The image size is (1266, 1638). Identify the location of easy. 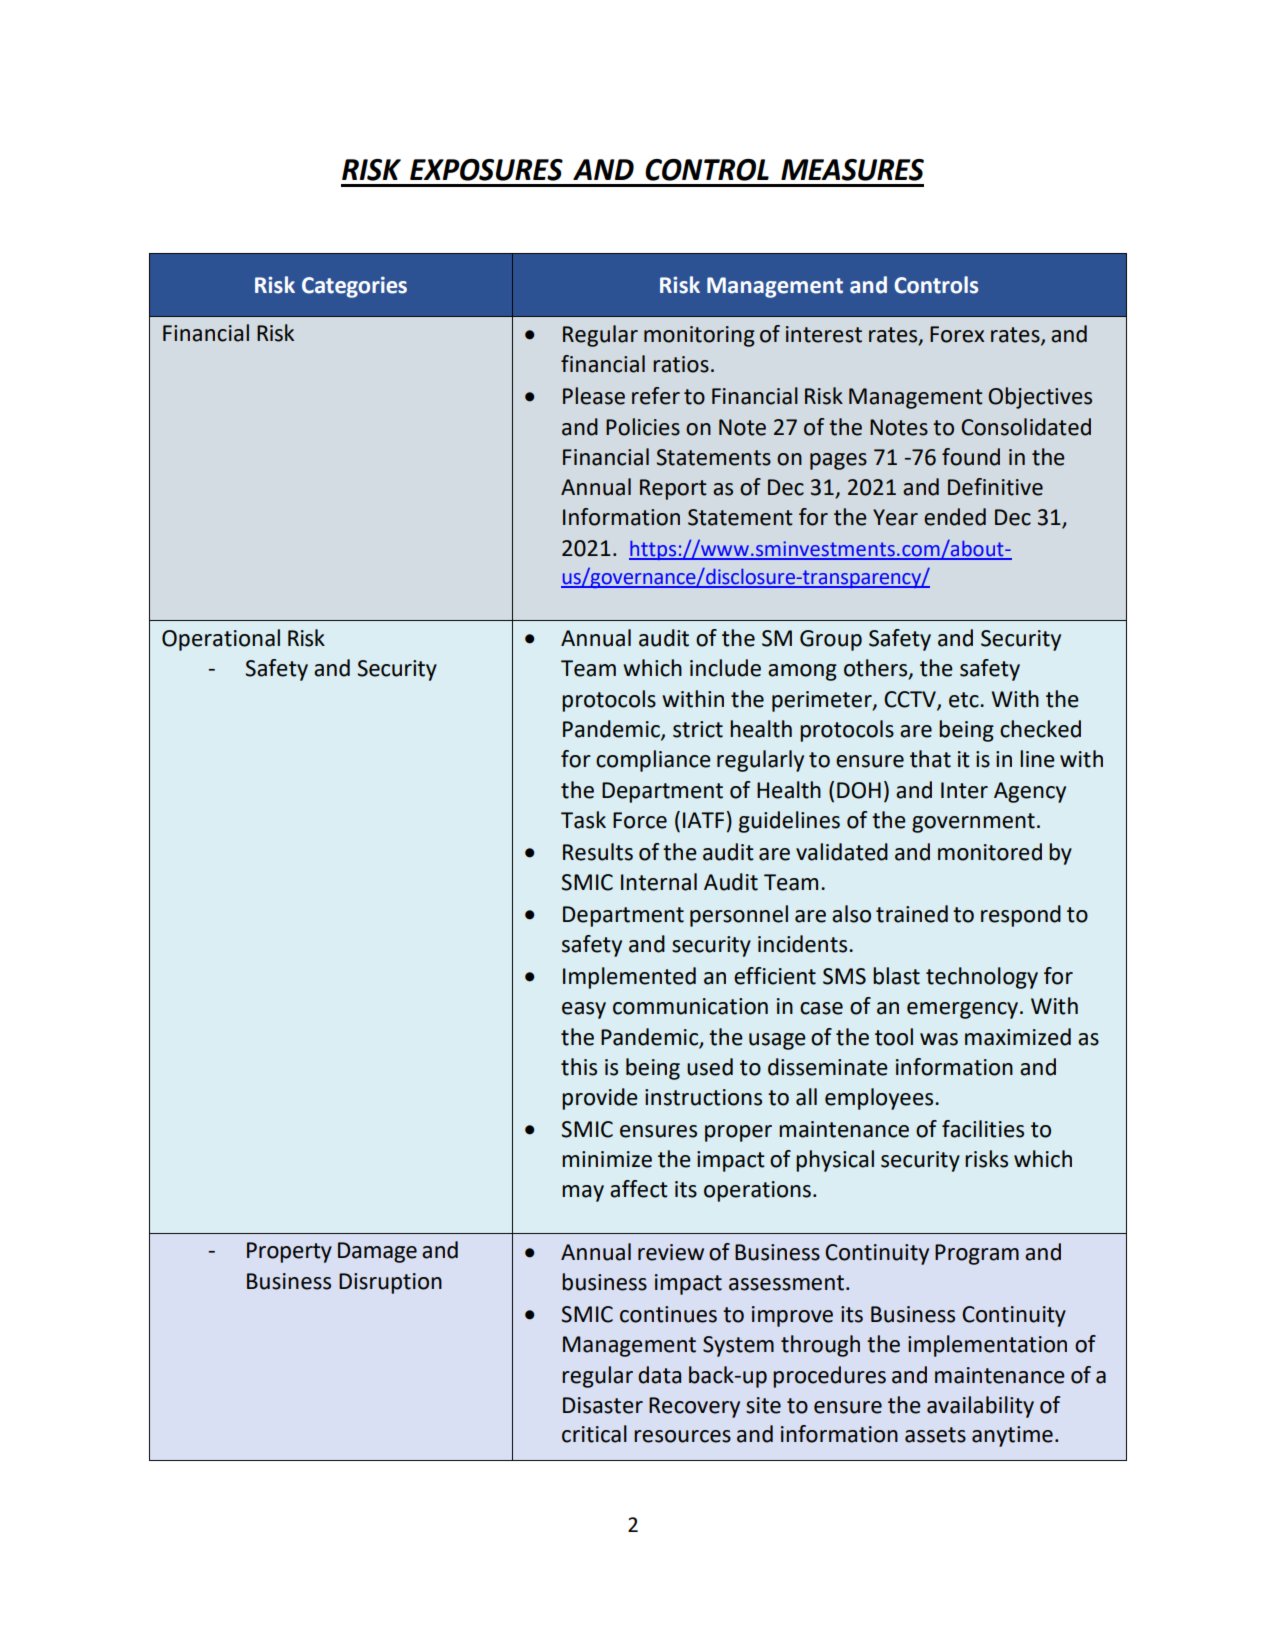
(584, 1010).
